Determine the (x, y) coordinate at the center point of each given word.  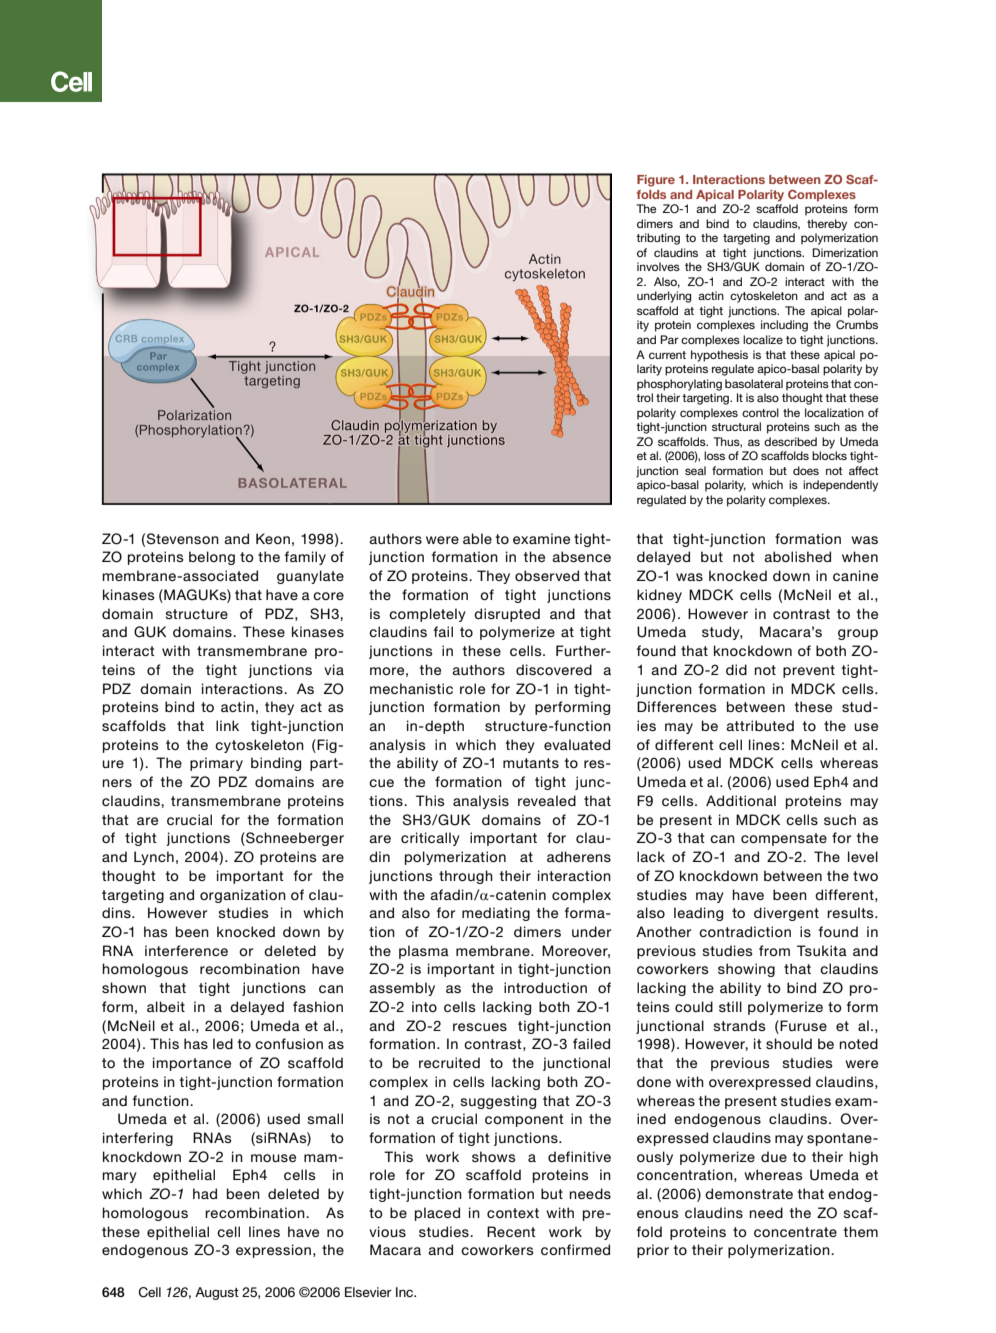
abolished (797, 556)
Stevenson (183, 539)
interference (186, 950)
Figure (656, 181)
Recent (511, 1231)
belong (212, 558)
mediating (496, 914)
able (477, 538)
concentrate (795, 1232)
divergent (786, 914)
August (217, 1293)
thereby (827, 225)
